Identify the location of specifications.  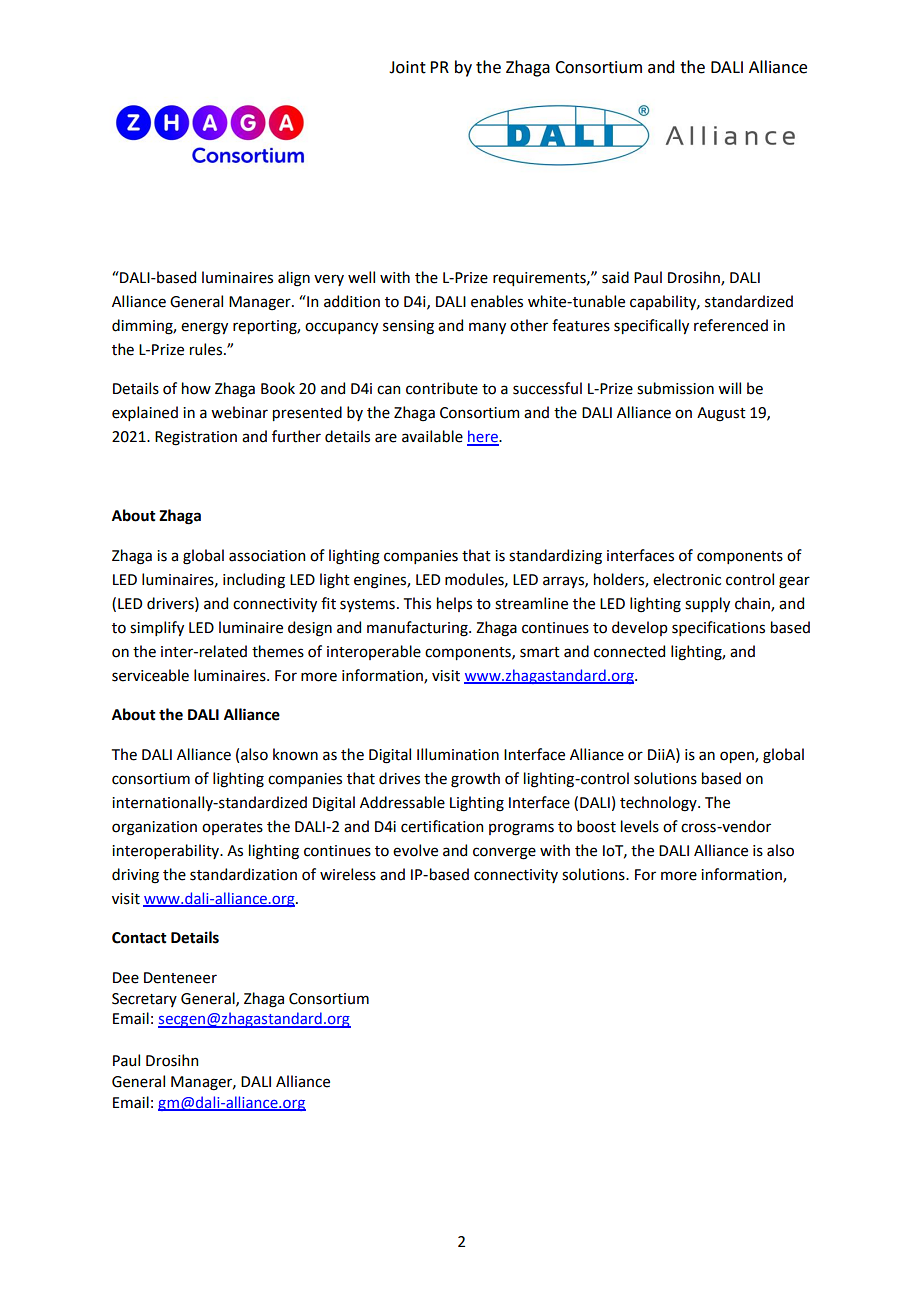
(718, 628).
